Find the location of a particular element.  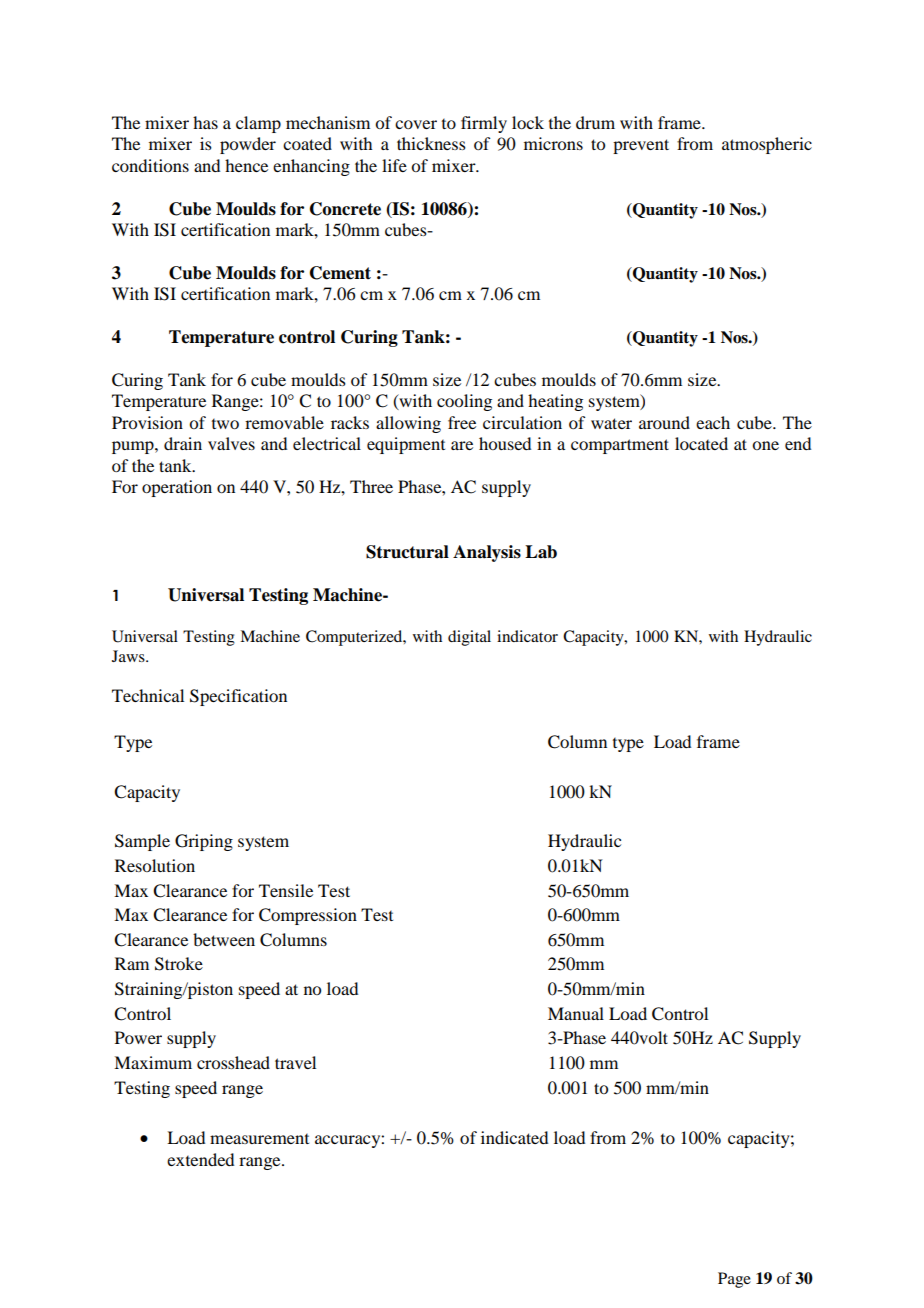

prevent is located at coordinates (641, 146).
